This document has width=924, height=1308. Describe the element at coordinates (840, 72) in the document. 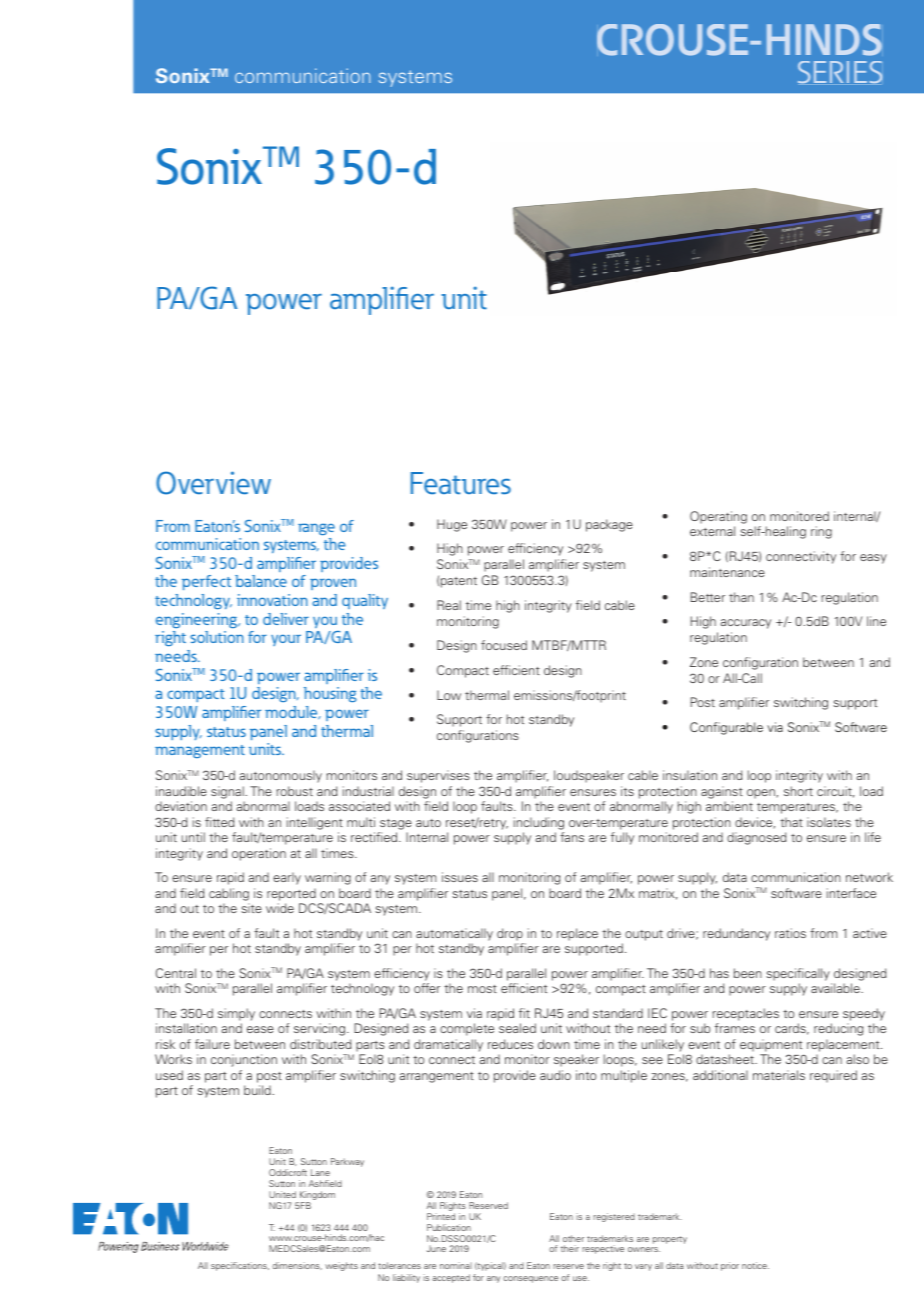

I see `SERIES` at that location.
